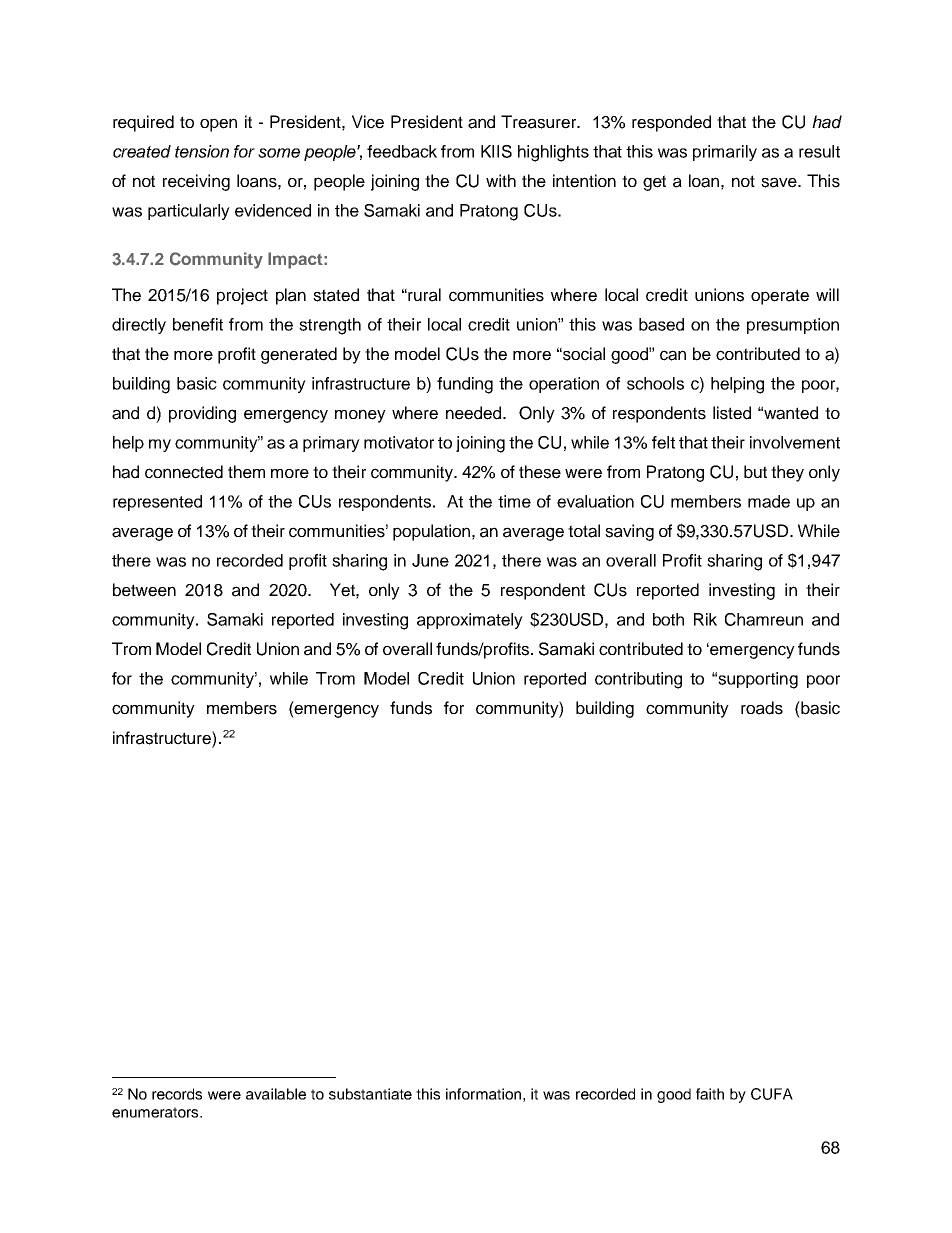 The height and width of the screenshot is (1233, 952). Describe the element at coordinates (470, 621) in the screenshot. I see `approximately` at that location.
